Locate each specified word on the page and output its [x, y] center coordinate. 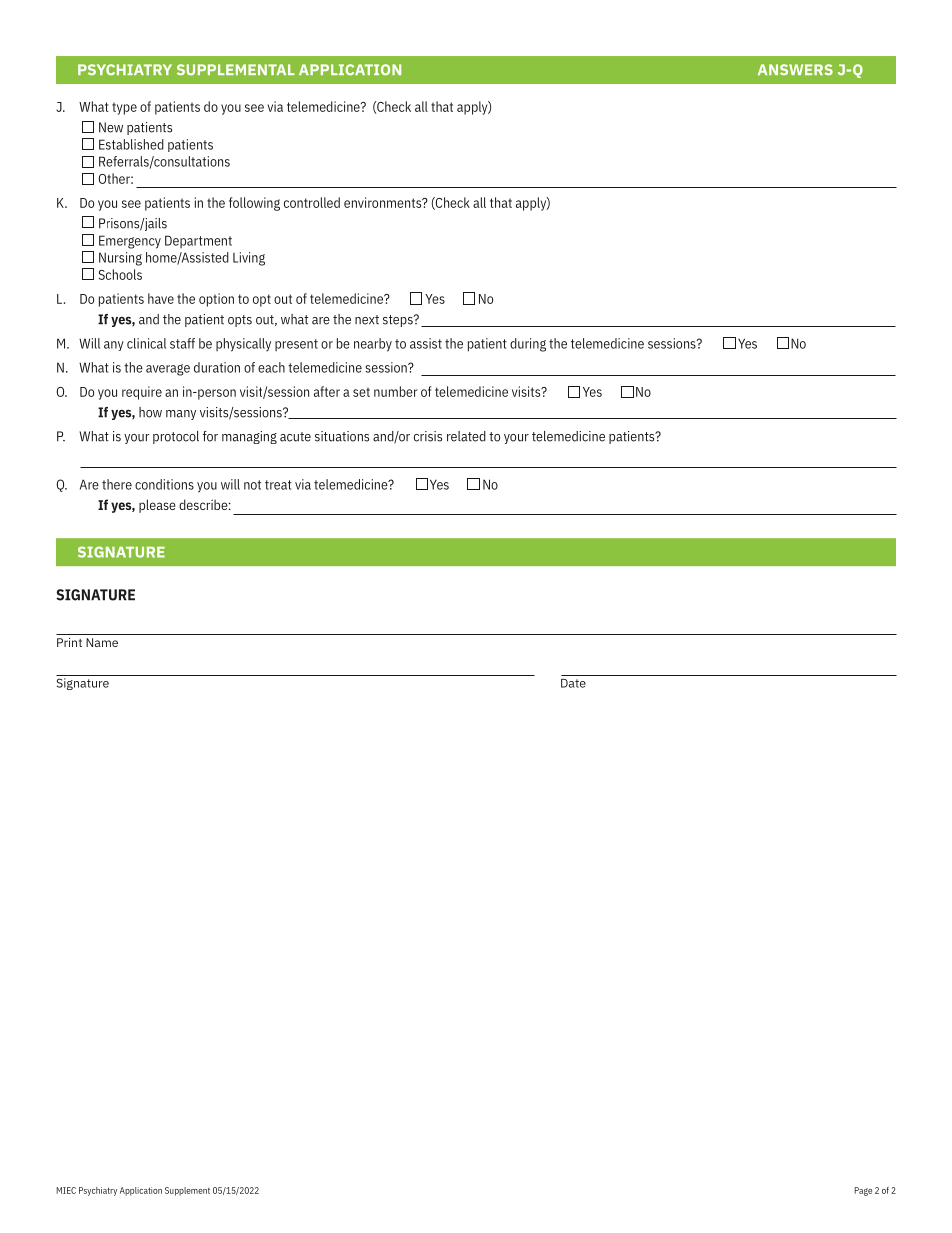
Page [863, 1191]
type [124, 108]
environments [384, 202]
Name [102, 642]
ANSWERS [795, 69]
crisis [428, 436]
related [466, 436]
